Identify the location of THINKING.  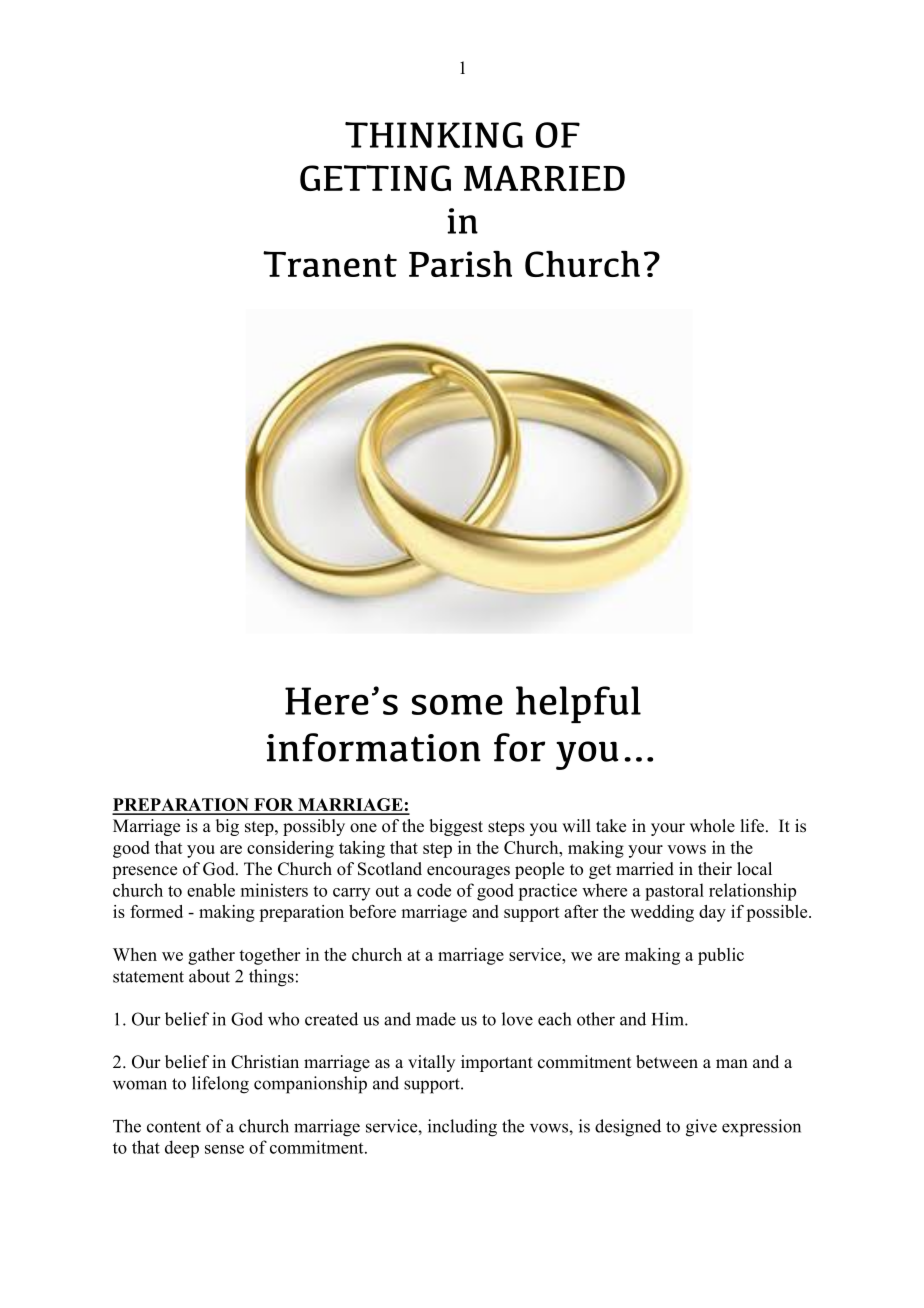
(434, 135).
